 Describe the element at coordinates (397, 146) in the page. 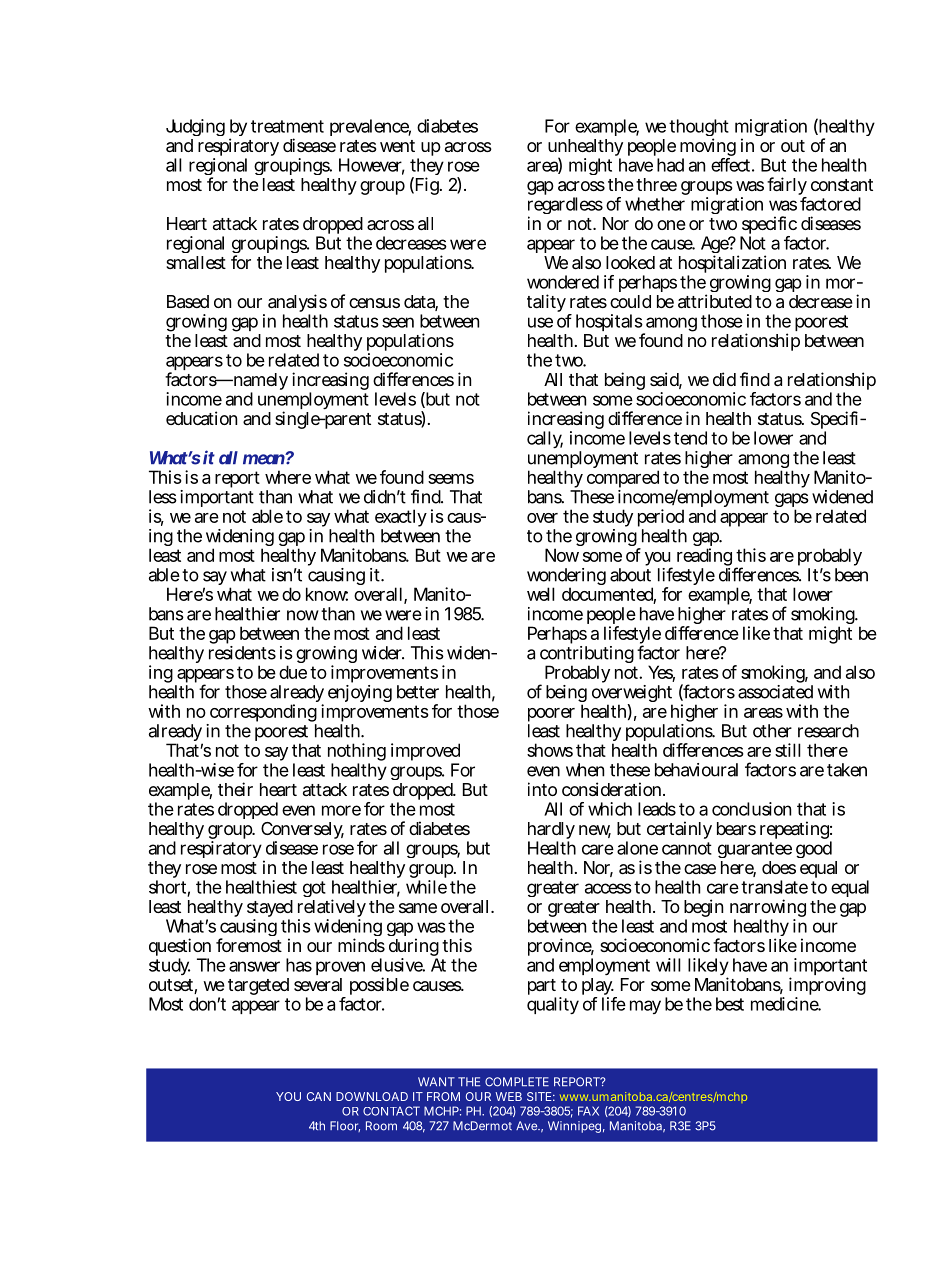

I see `went` at that location.
